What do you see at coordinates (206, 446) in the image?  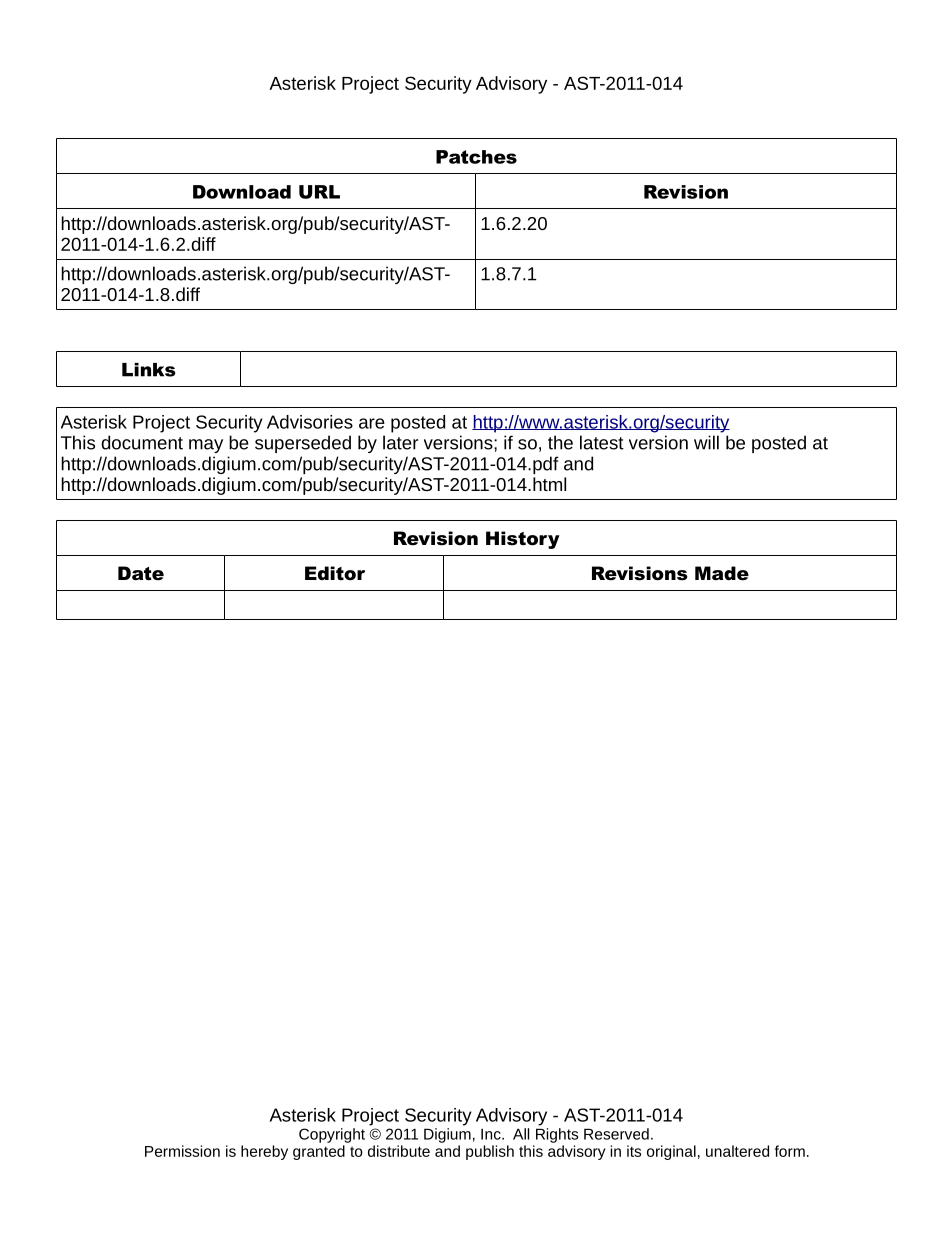 I see `may` at bounding box center [206, 446].
